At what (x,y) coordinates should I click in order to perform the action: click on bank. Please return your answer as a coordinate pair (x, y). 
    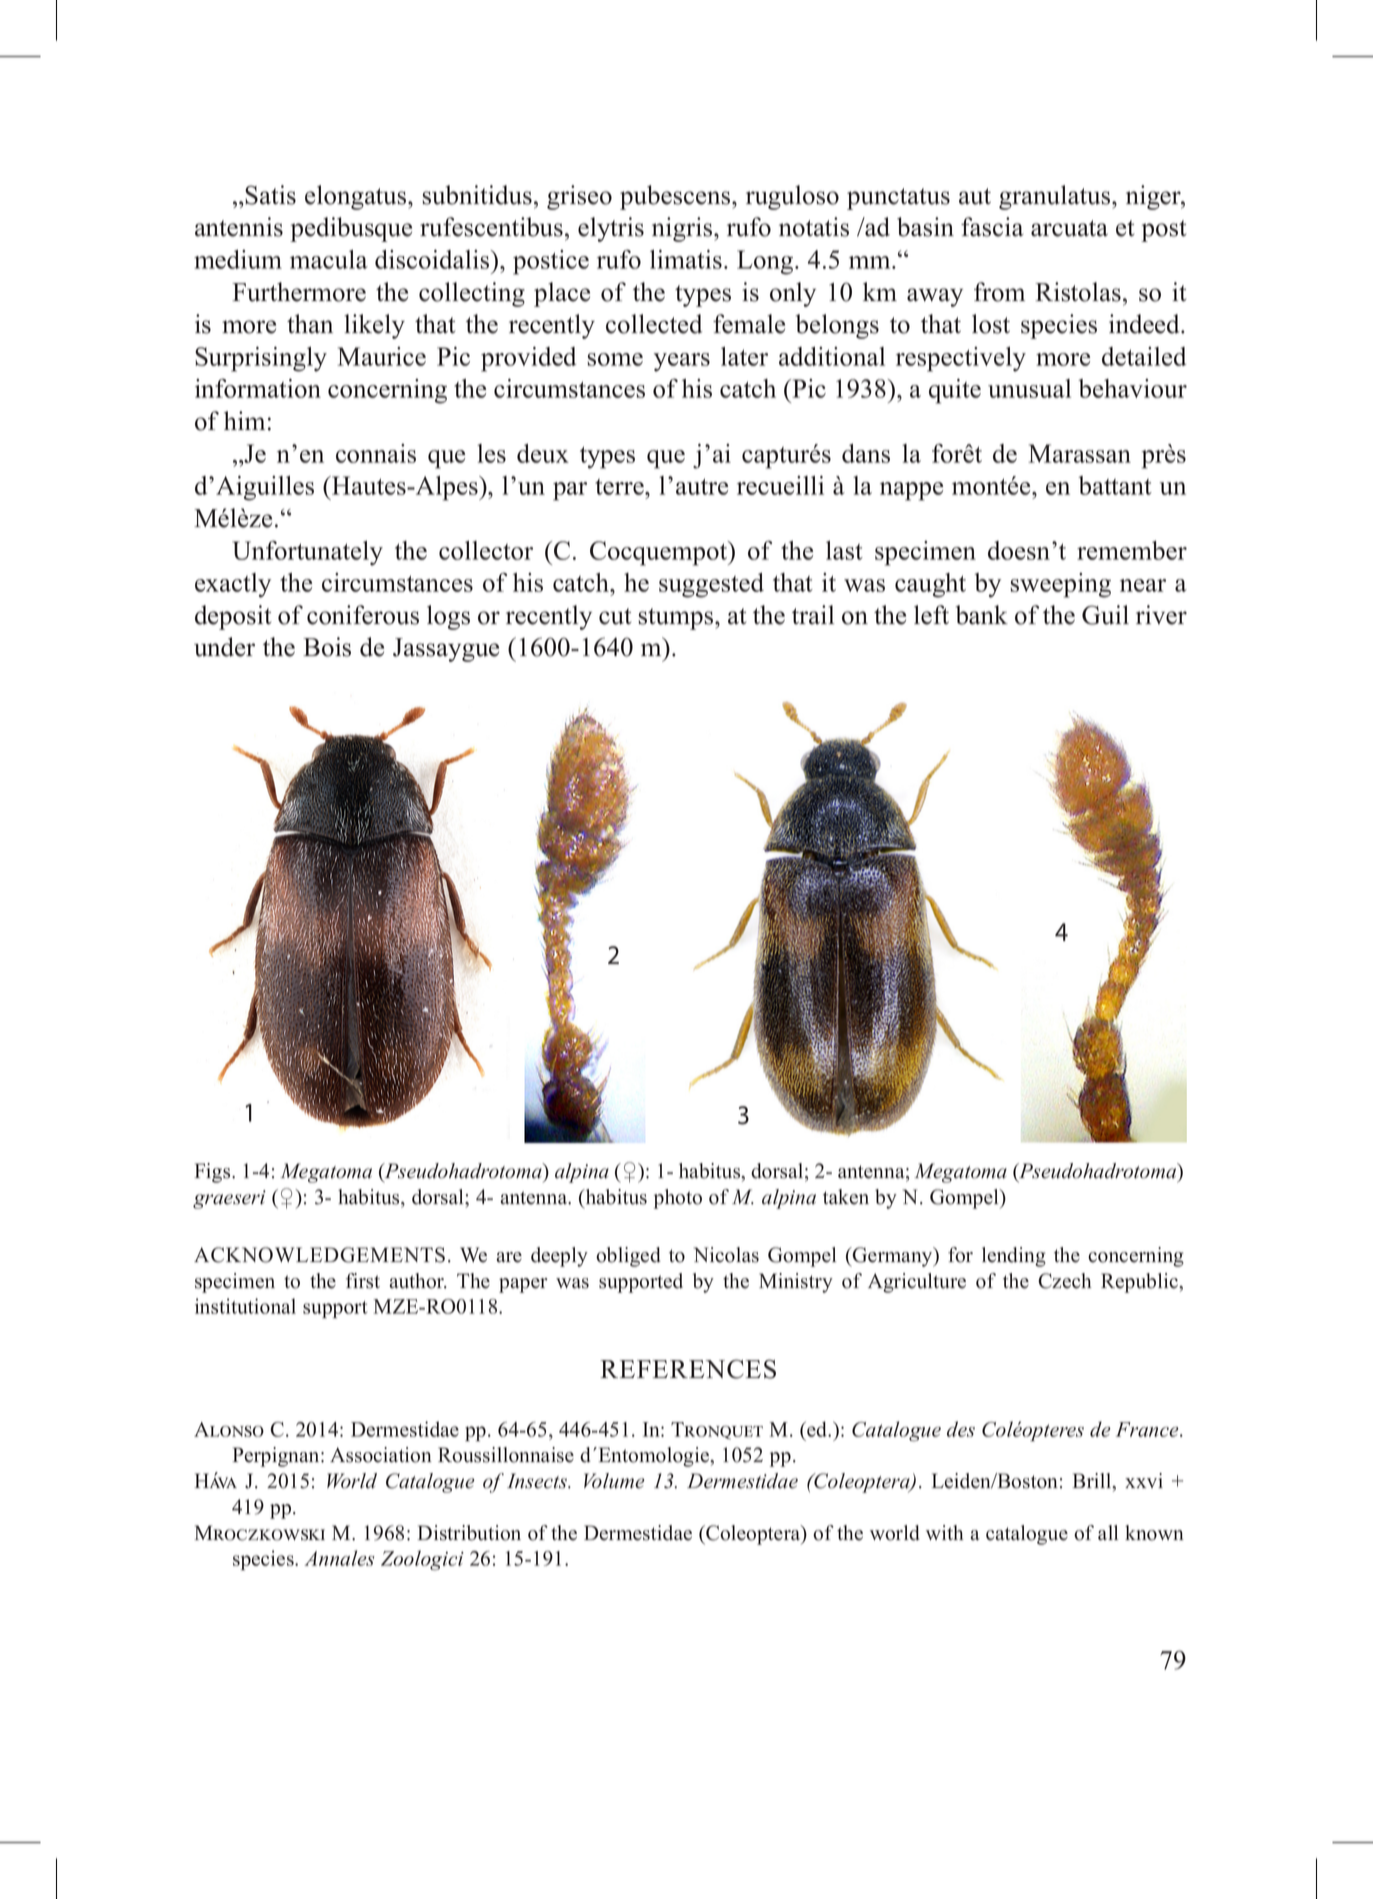
    Looking at the image, I should click on (982, 615).
